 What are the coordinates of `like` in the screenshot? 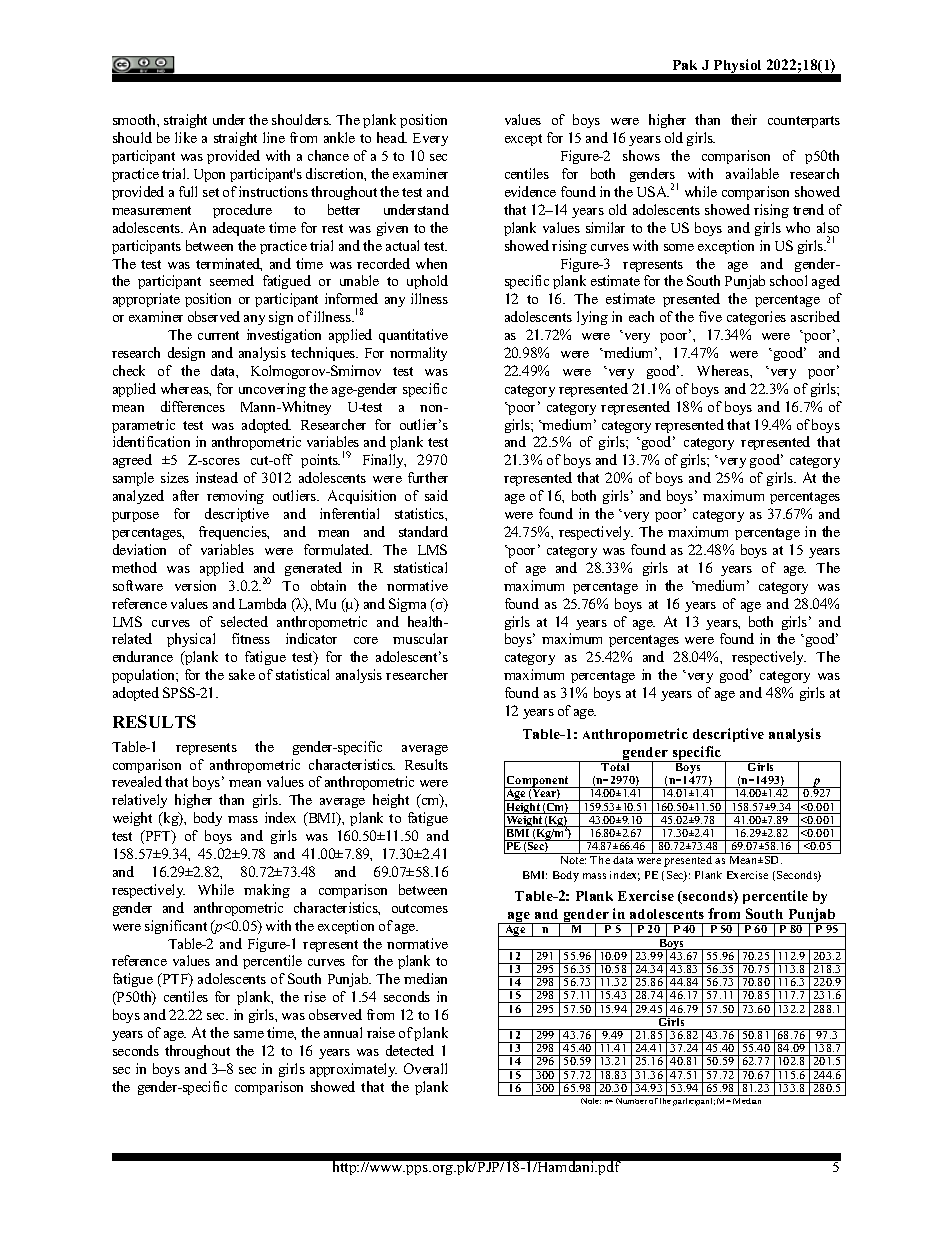 It's located at (186, 137).
